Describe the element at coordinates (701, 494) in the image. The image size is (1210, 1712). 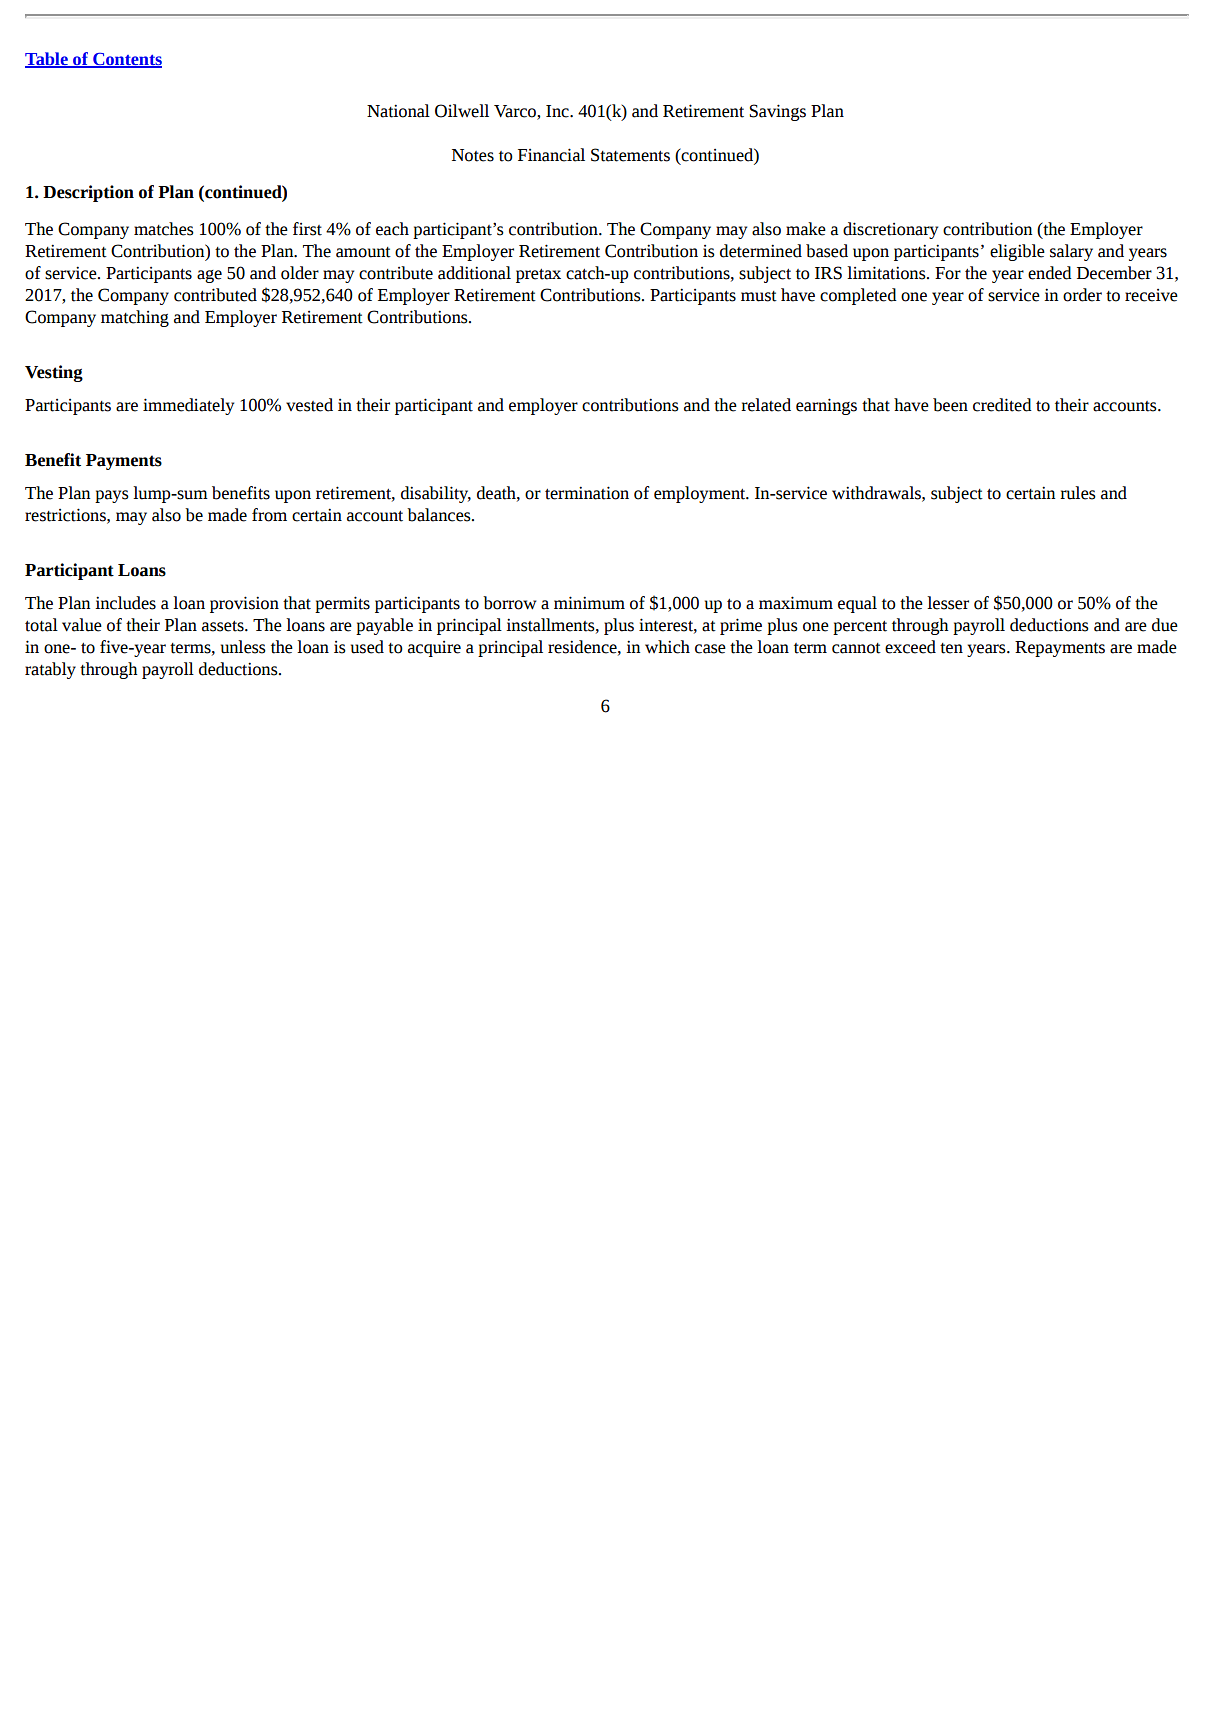
I see `employment` at that location.
